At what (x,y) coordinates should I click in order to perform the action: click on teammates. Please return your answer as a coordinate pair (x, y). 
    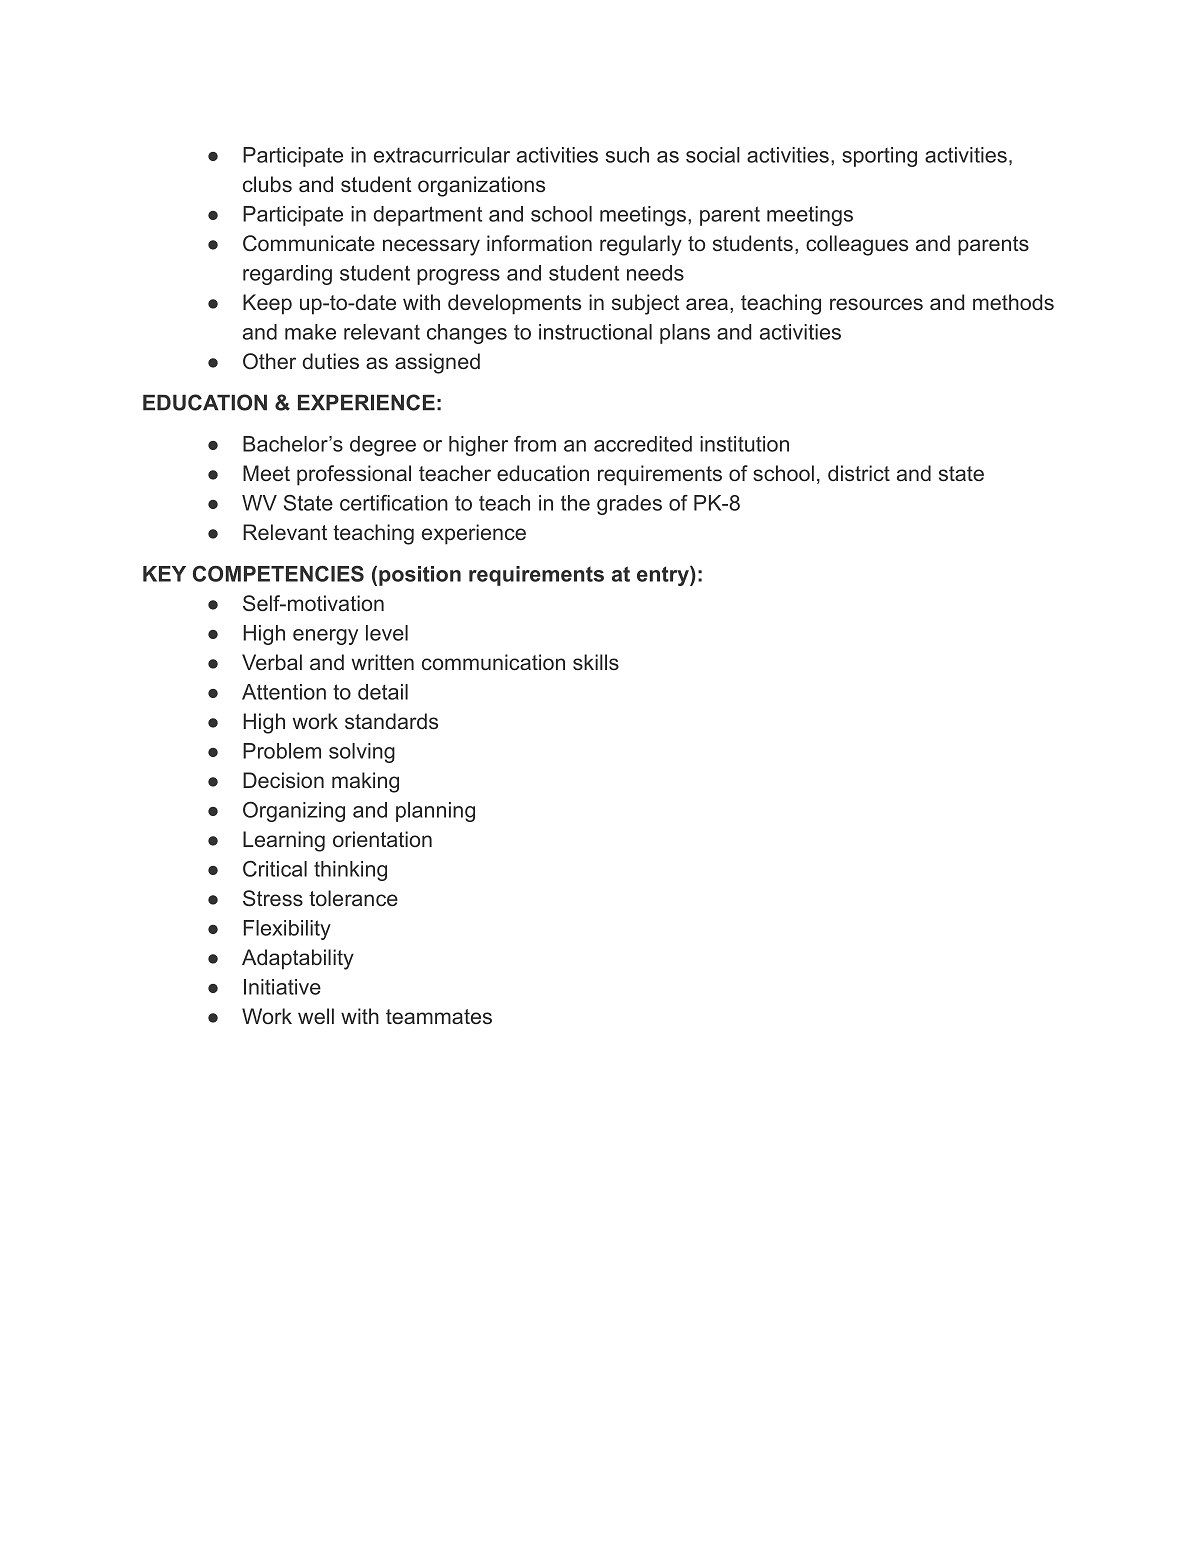
    Looking at the image, I should click on (439, 1016).
